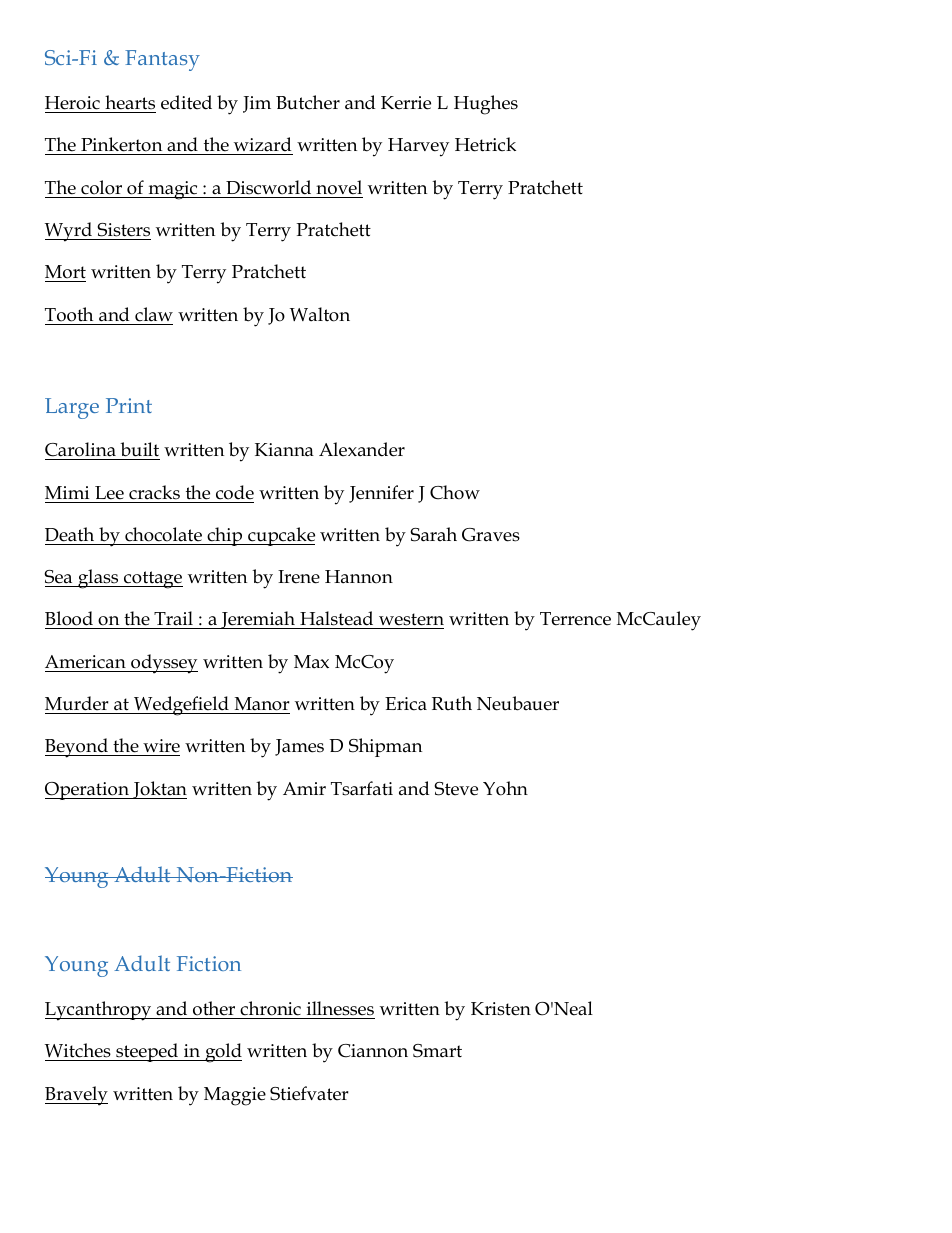 The height and width of the screenshot is (1233, 952). What do you see at coordinates (308, 102) in the screenshot?
I see `Butcher` at bounding box center [308, 102].
